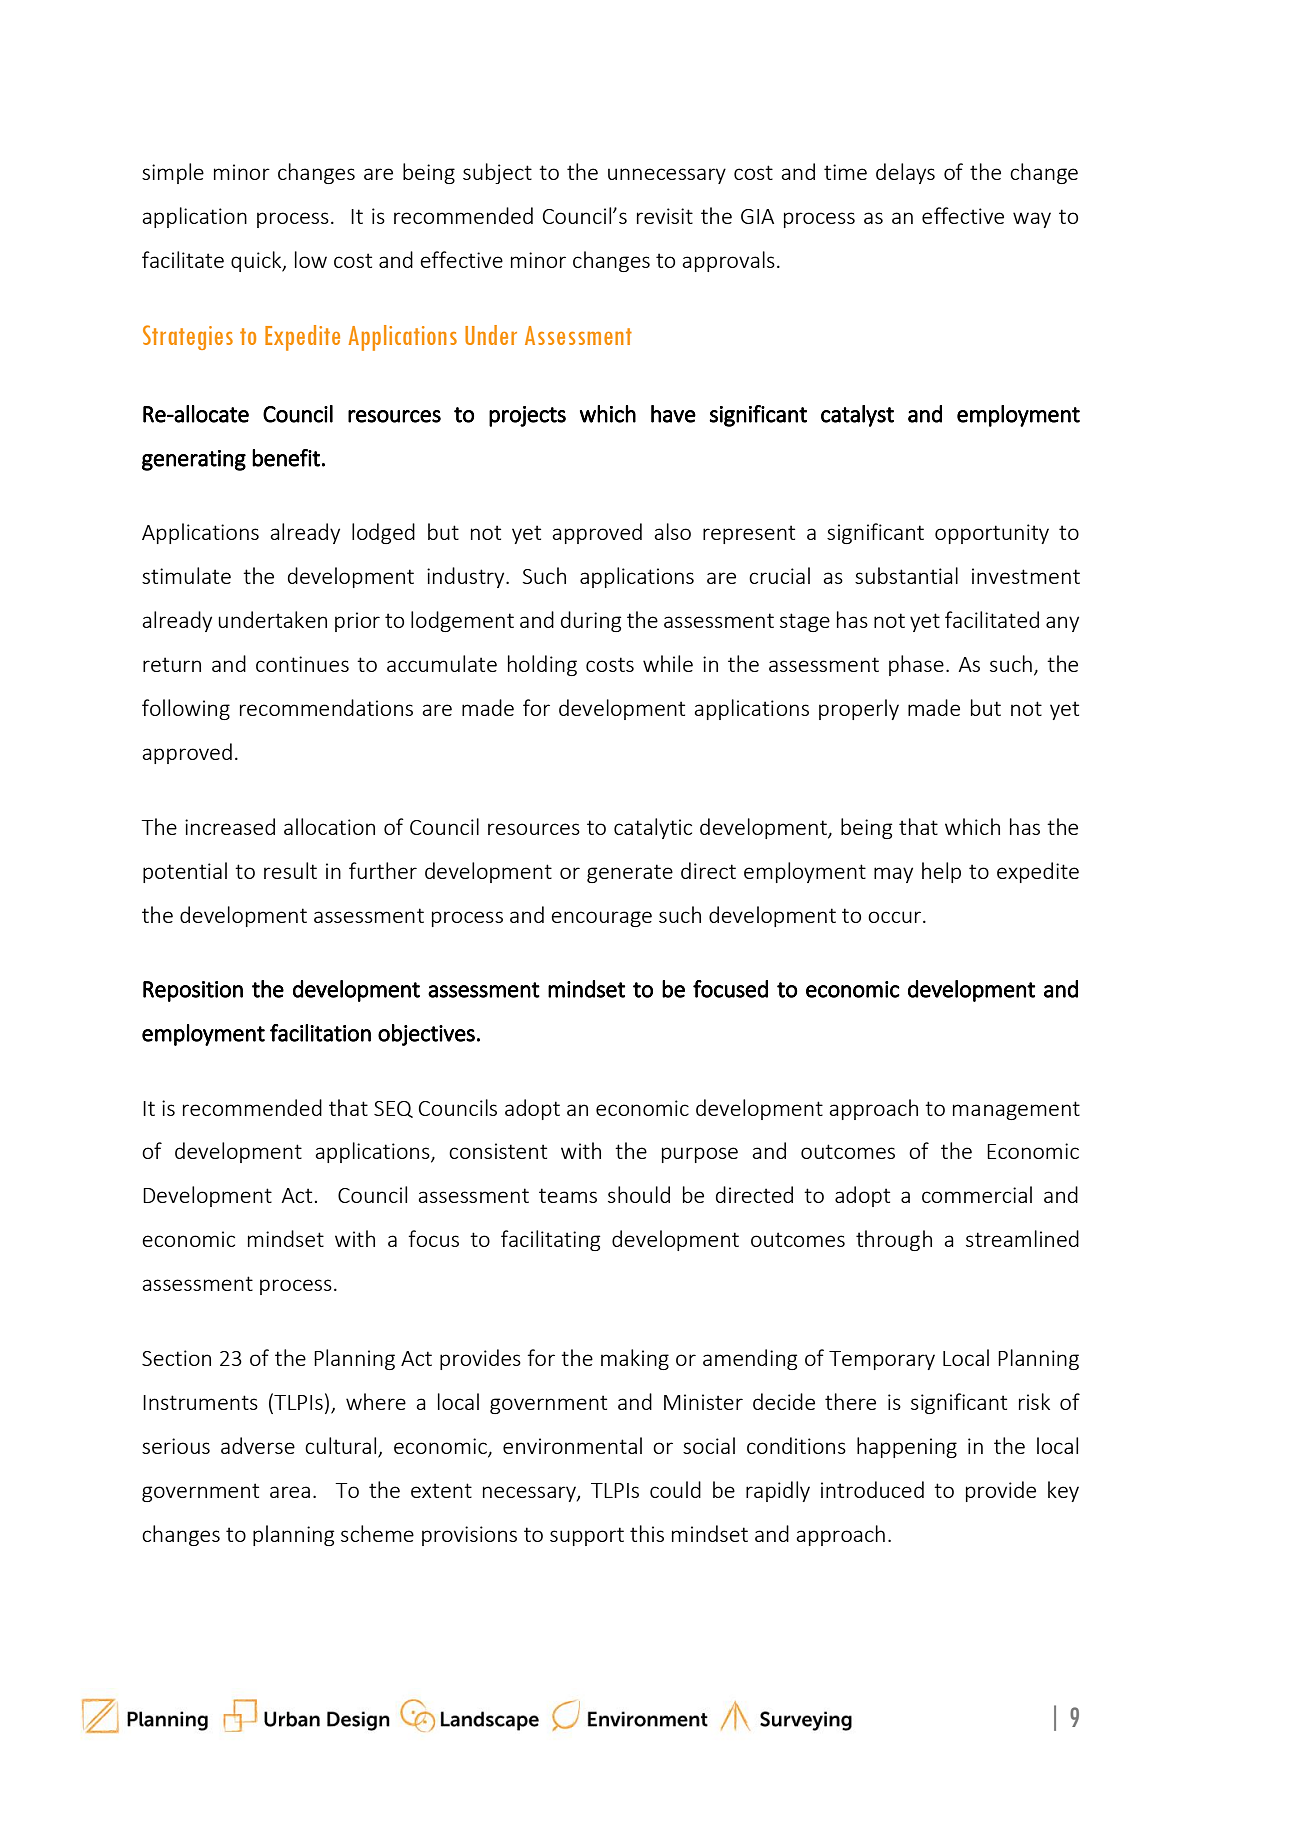 The image size is (1299, 1837). Describe the element at coordinates (905, 173) in the screenshot. I see `delays` at that location.
